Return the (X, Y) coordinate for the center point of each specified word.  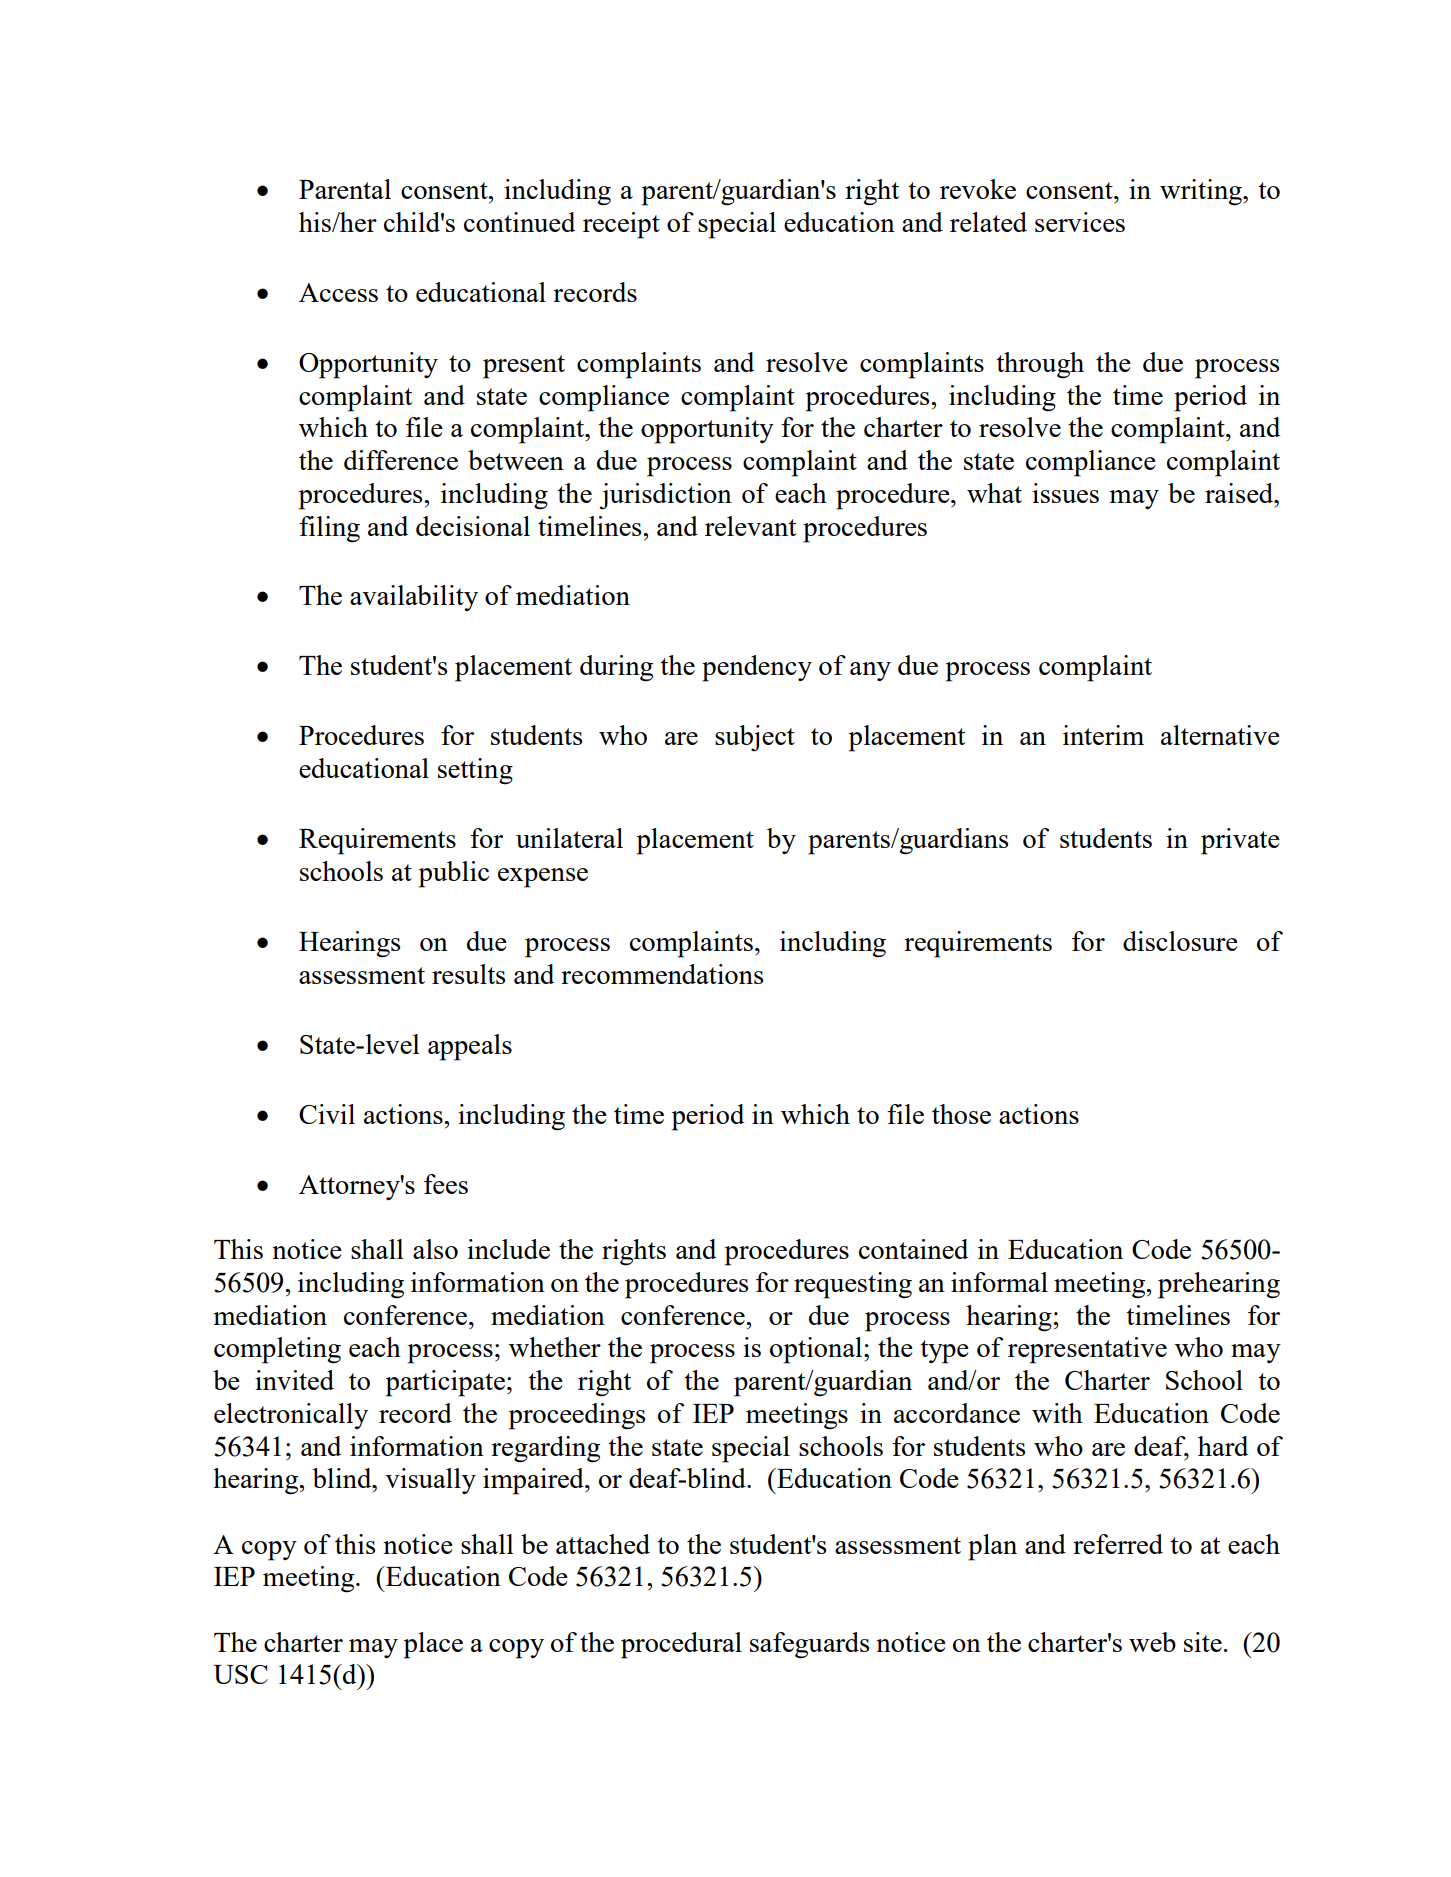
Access (338, 292)
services (1080, 222)
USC (240, 1674)
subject (755, 738)
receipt (621, 225)
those (961, 1114)
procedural (681, 1645)
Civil (327, 1114)
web (1152, 1642)
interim (1103, 735)
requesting (853, 1285)
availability (414, 598)
